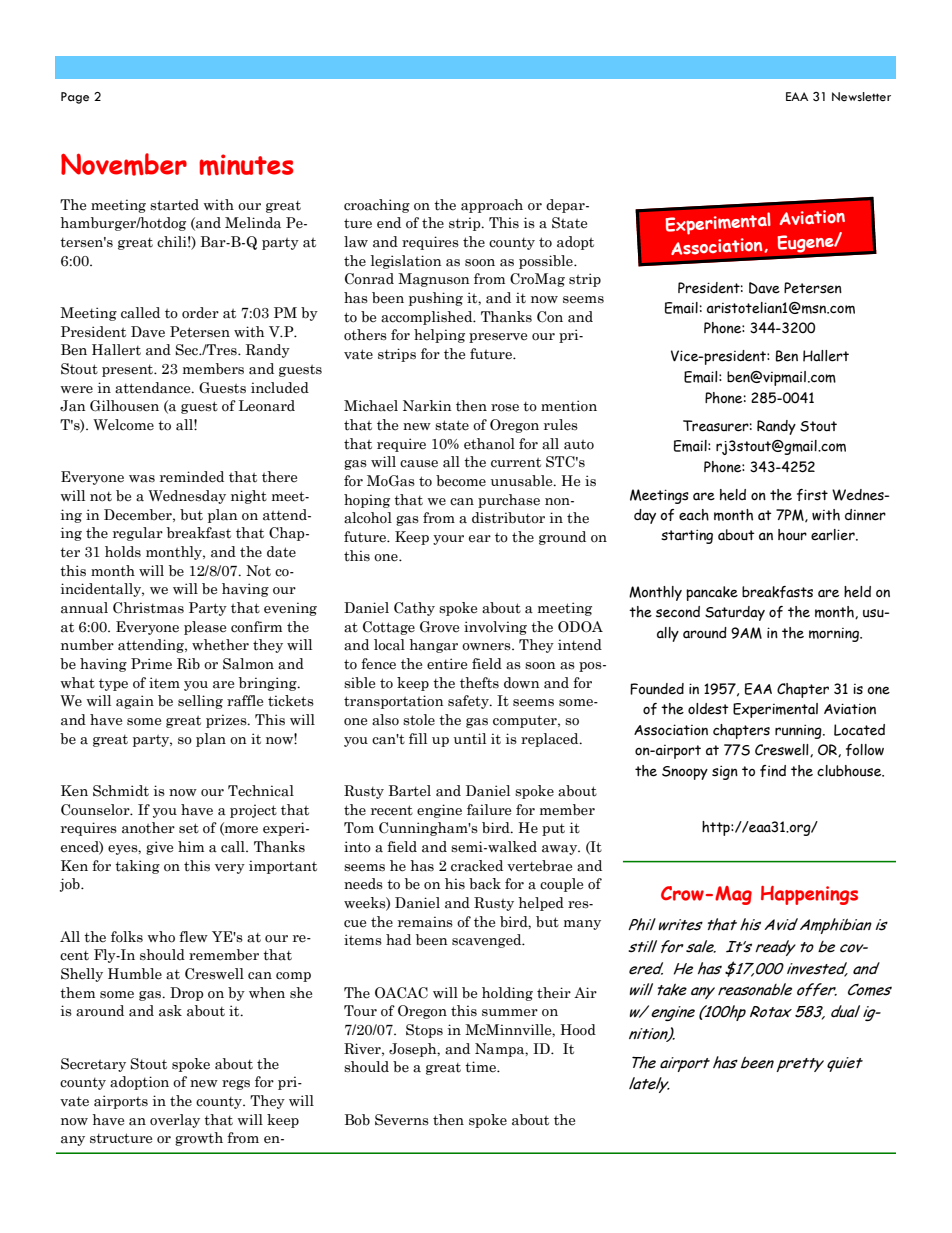 The width and height of the document is (952, 1233). I want to click on present, so click(129, 371).
